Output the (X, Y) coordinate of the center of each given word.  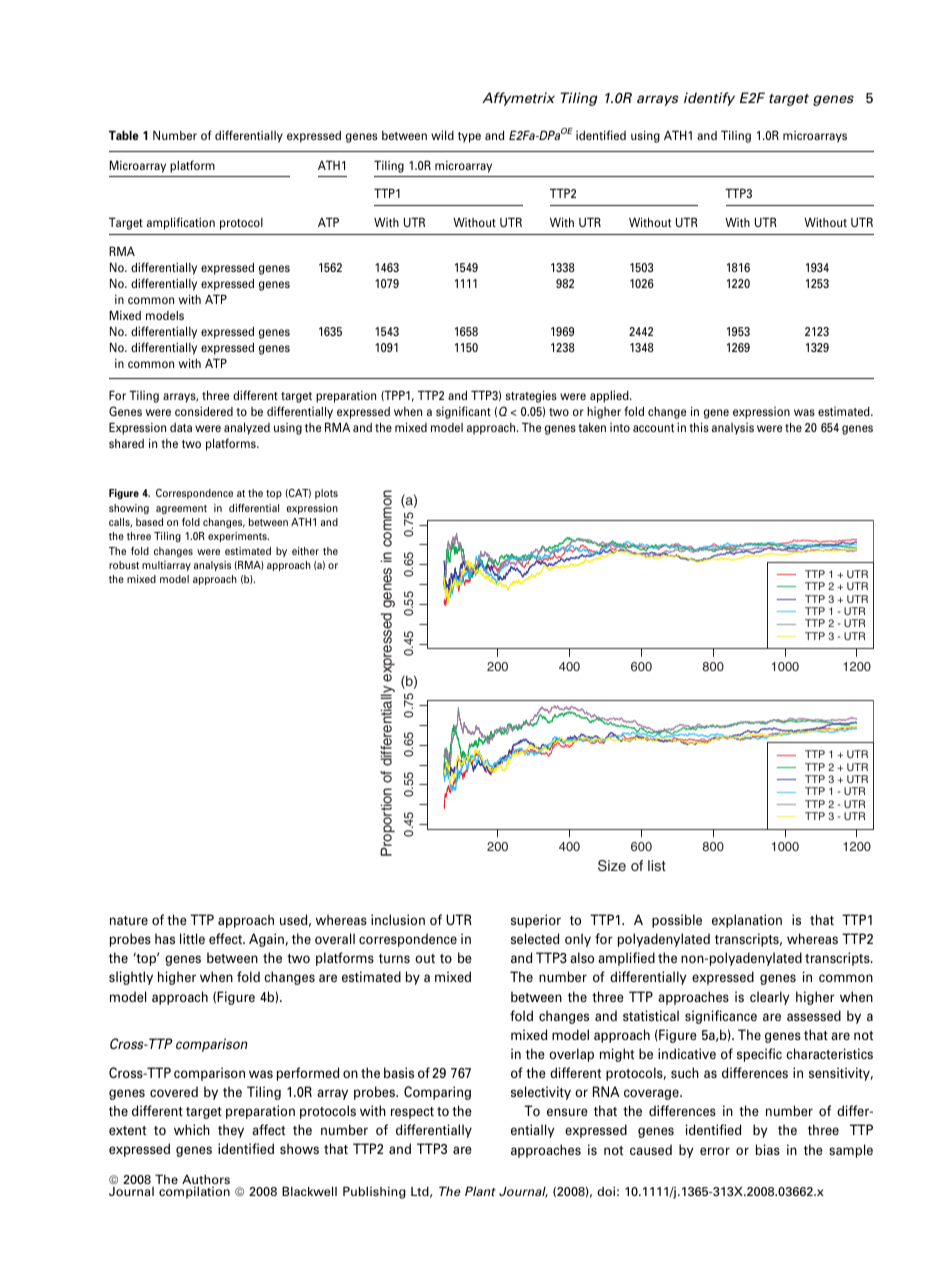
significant (463, 412)
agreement (181, 509)
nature (129, 920)
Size (612, 866)
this (699, 427)
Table (124, 135)
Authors (206, 1181)
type (469, 137)
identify (709, 99)
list (657, 865)
